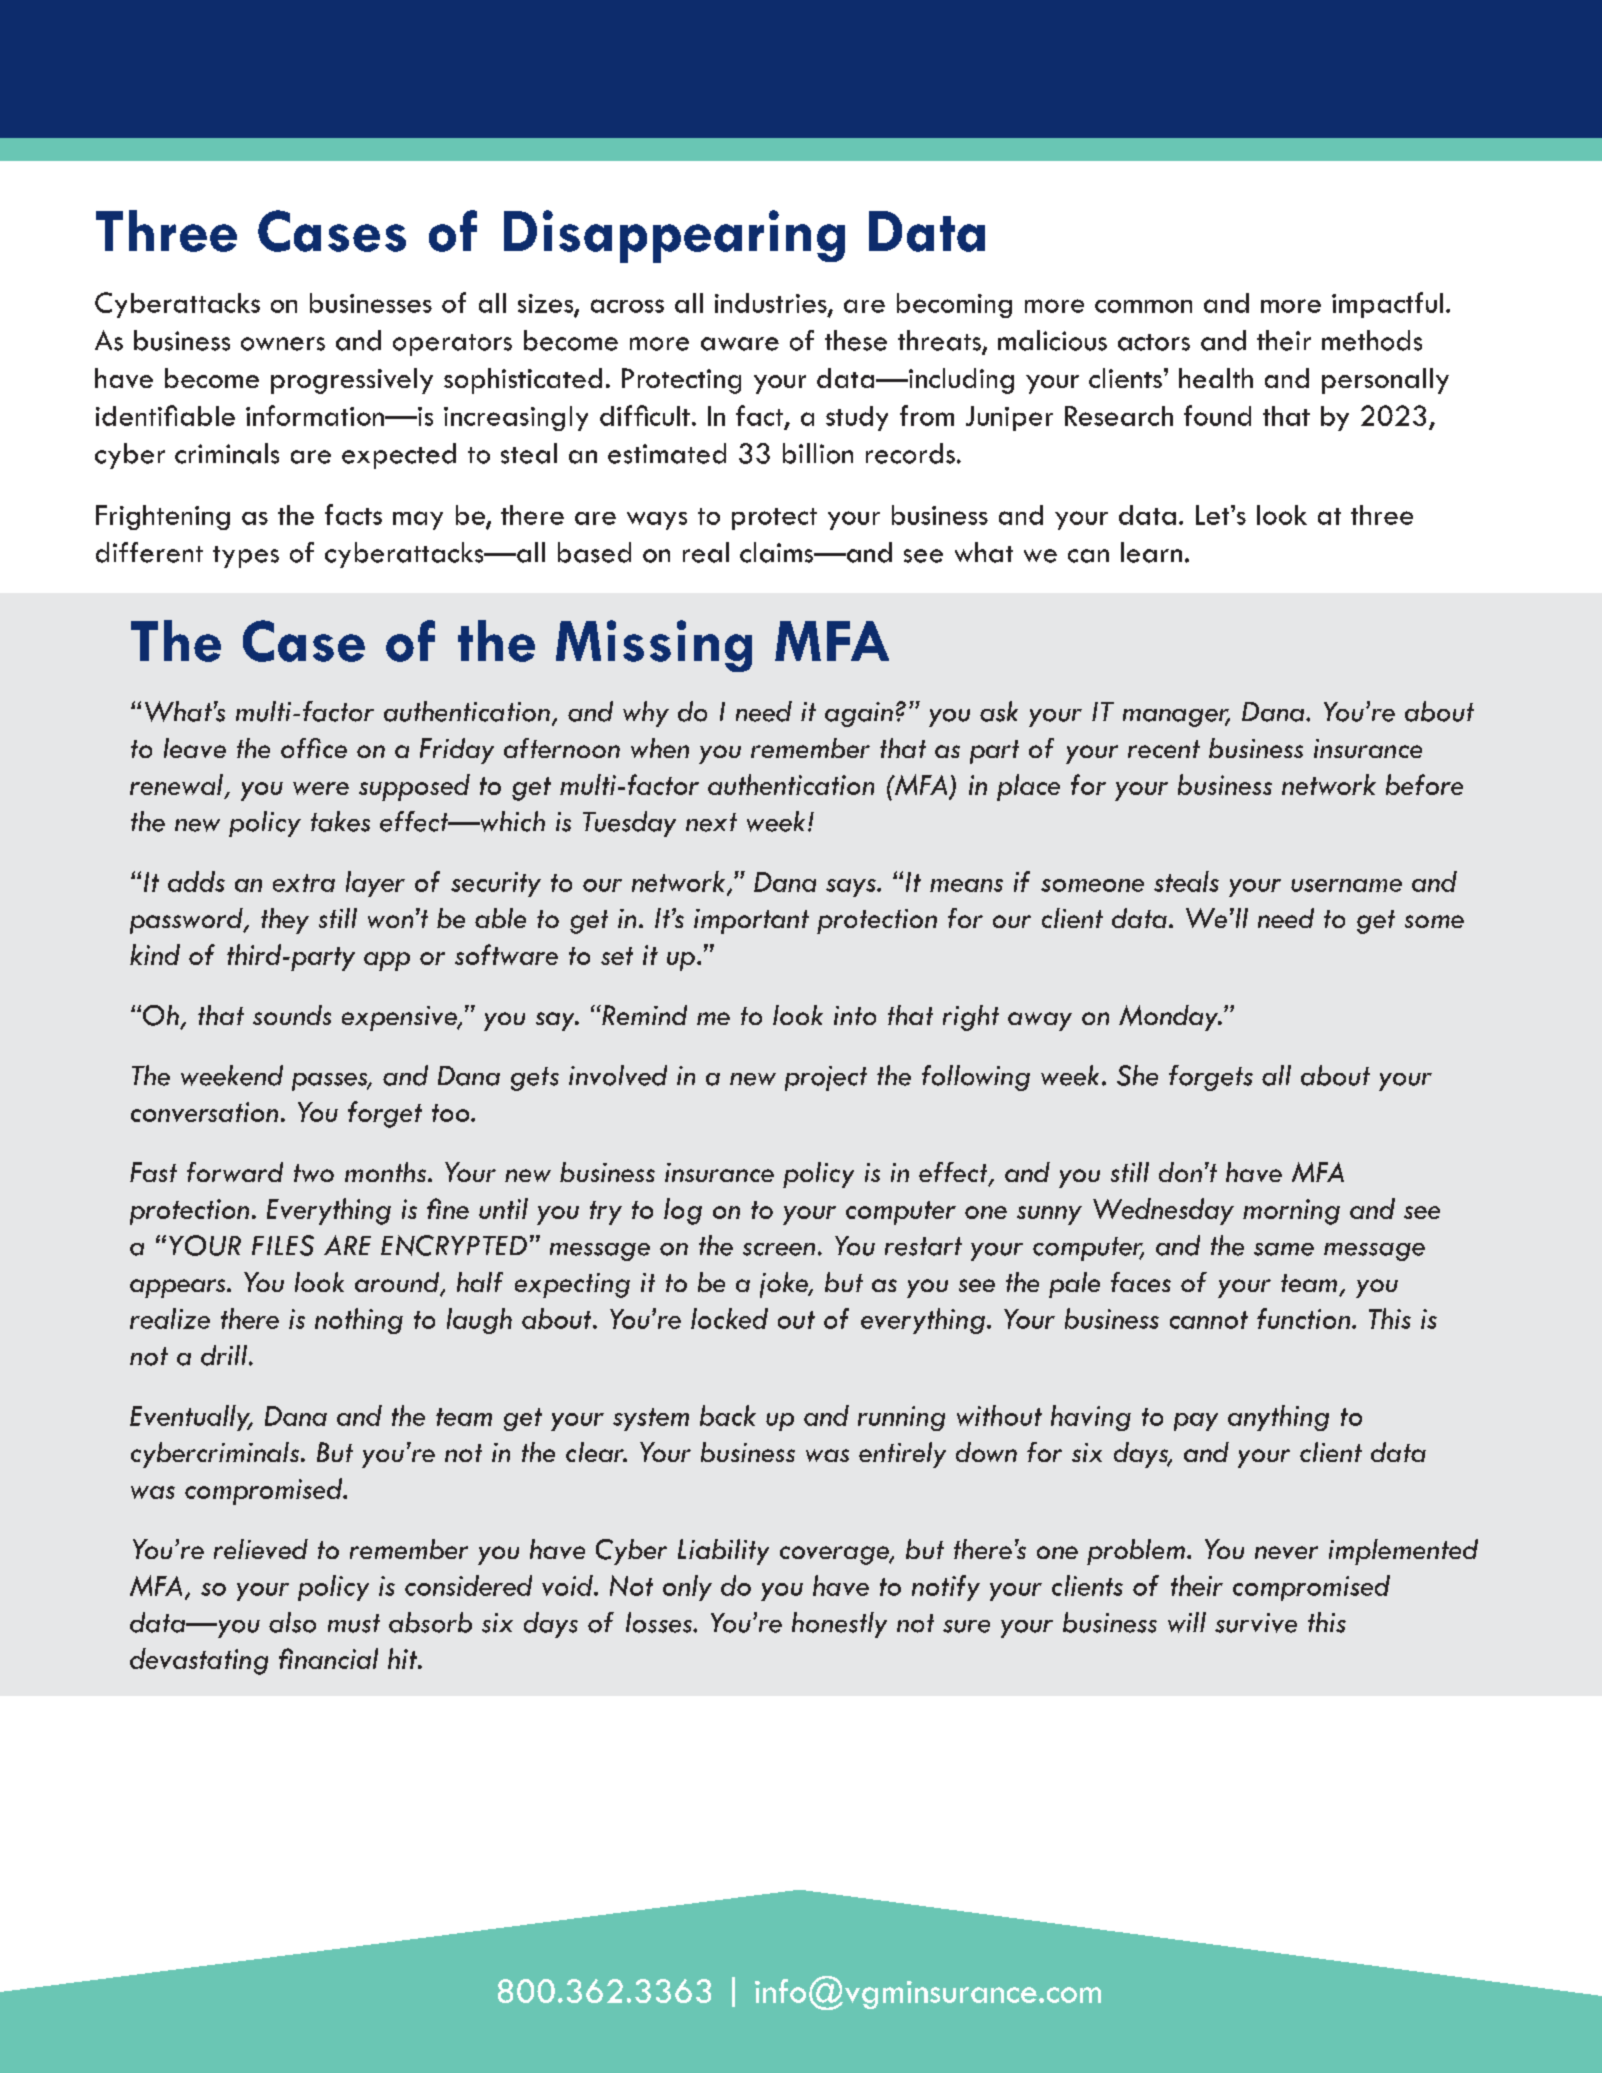  Describe the element at coordinates (246, 557) in the screenshot. I see `types` at that location.
